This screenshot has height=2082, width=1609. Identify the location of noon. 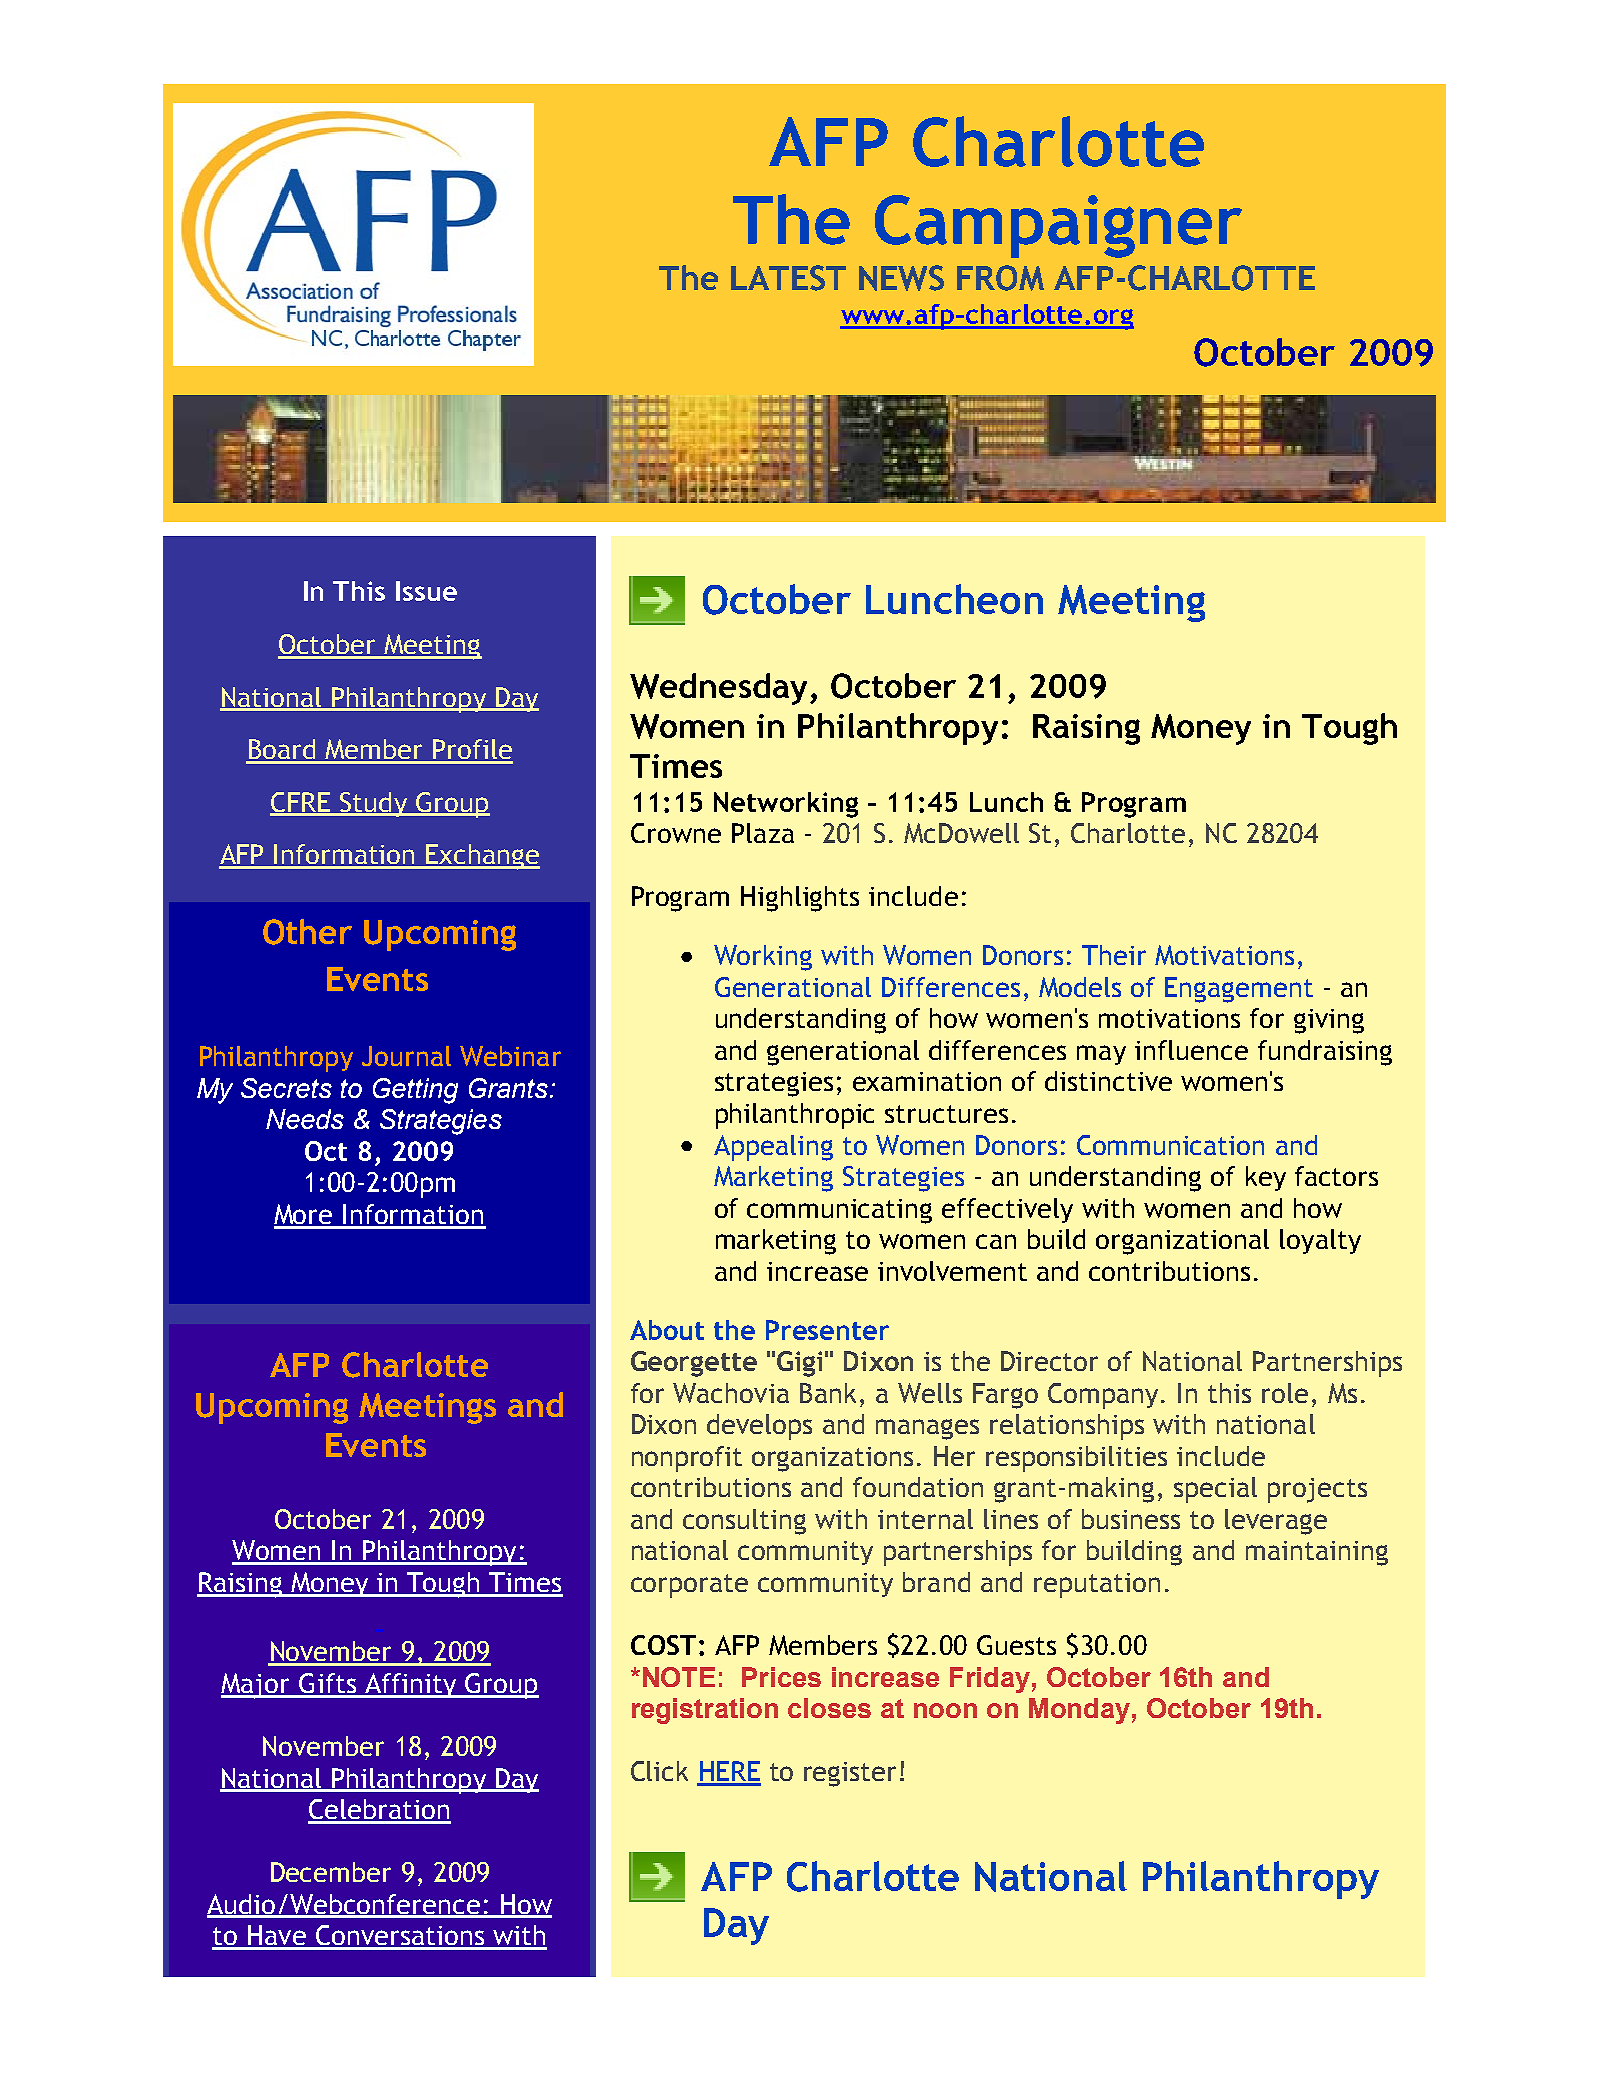
(945, 1710).
